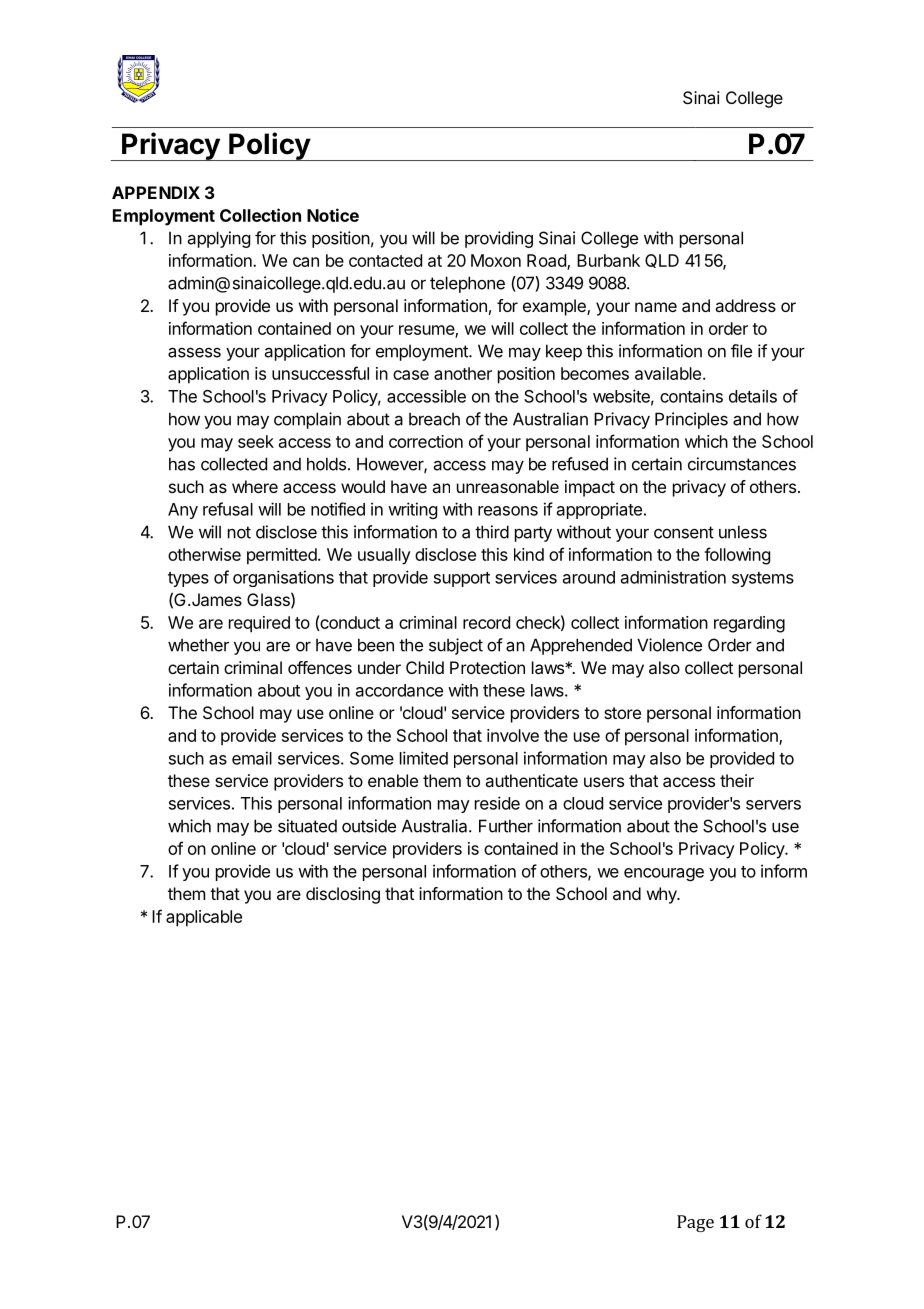  I want to click on store, so click(622, 713).
